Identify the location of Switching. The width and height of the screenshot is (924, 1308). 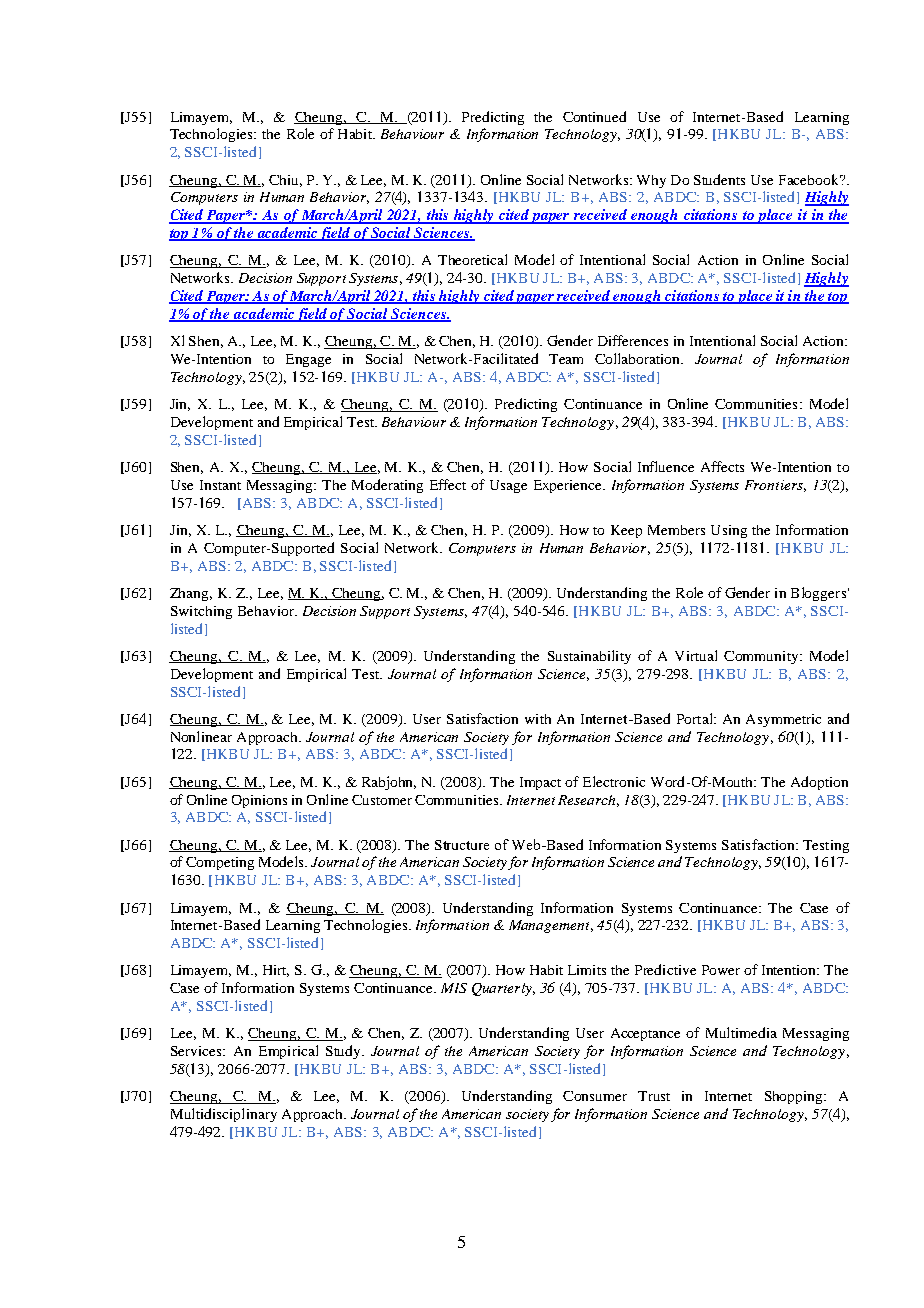
(201, 612).
